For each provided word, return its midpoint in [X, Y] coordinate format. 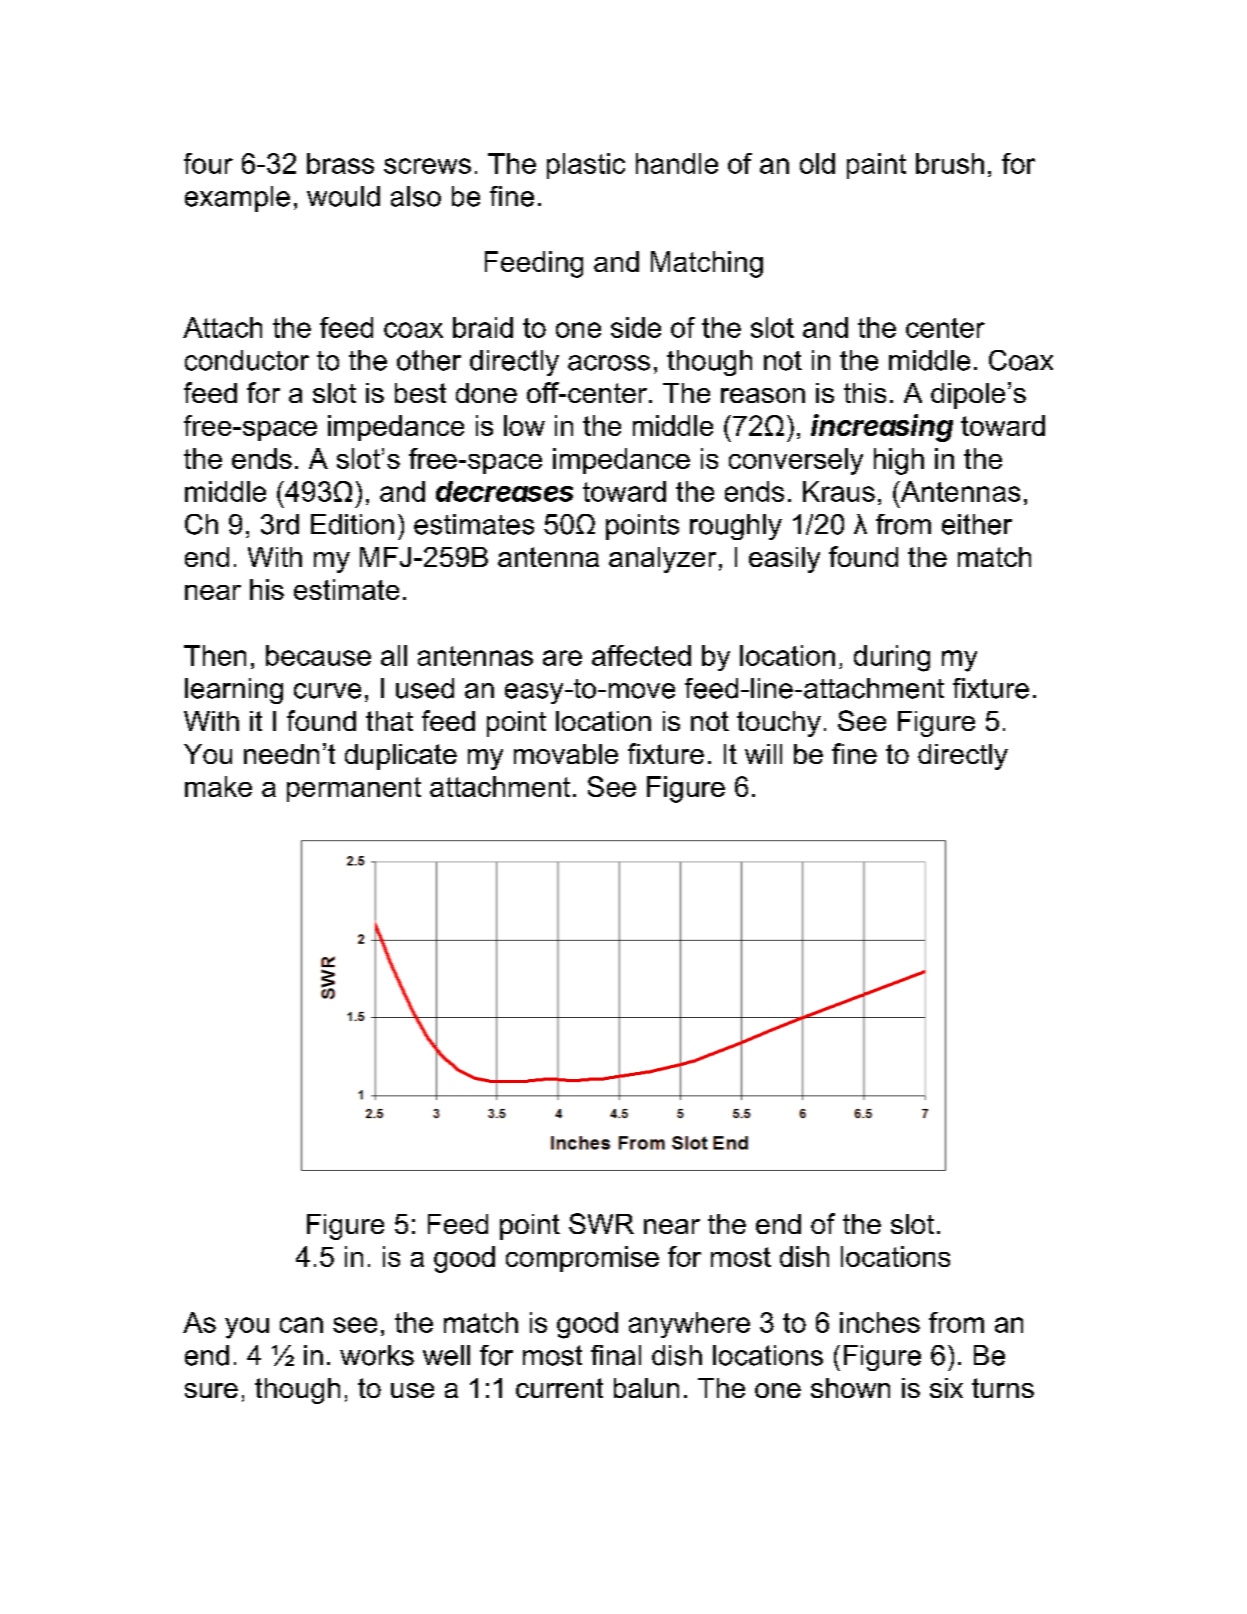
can [301, 1325]
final [616, 1355]
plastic [586, 166]
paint [876, 166]
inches [880, 1322]
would [343, 196]
